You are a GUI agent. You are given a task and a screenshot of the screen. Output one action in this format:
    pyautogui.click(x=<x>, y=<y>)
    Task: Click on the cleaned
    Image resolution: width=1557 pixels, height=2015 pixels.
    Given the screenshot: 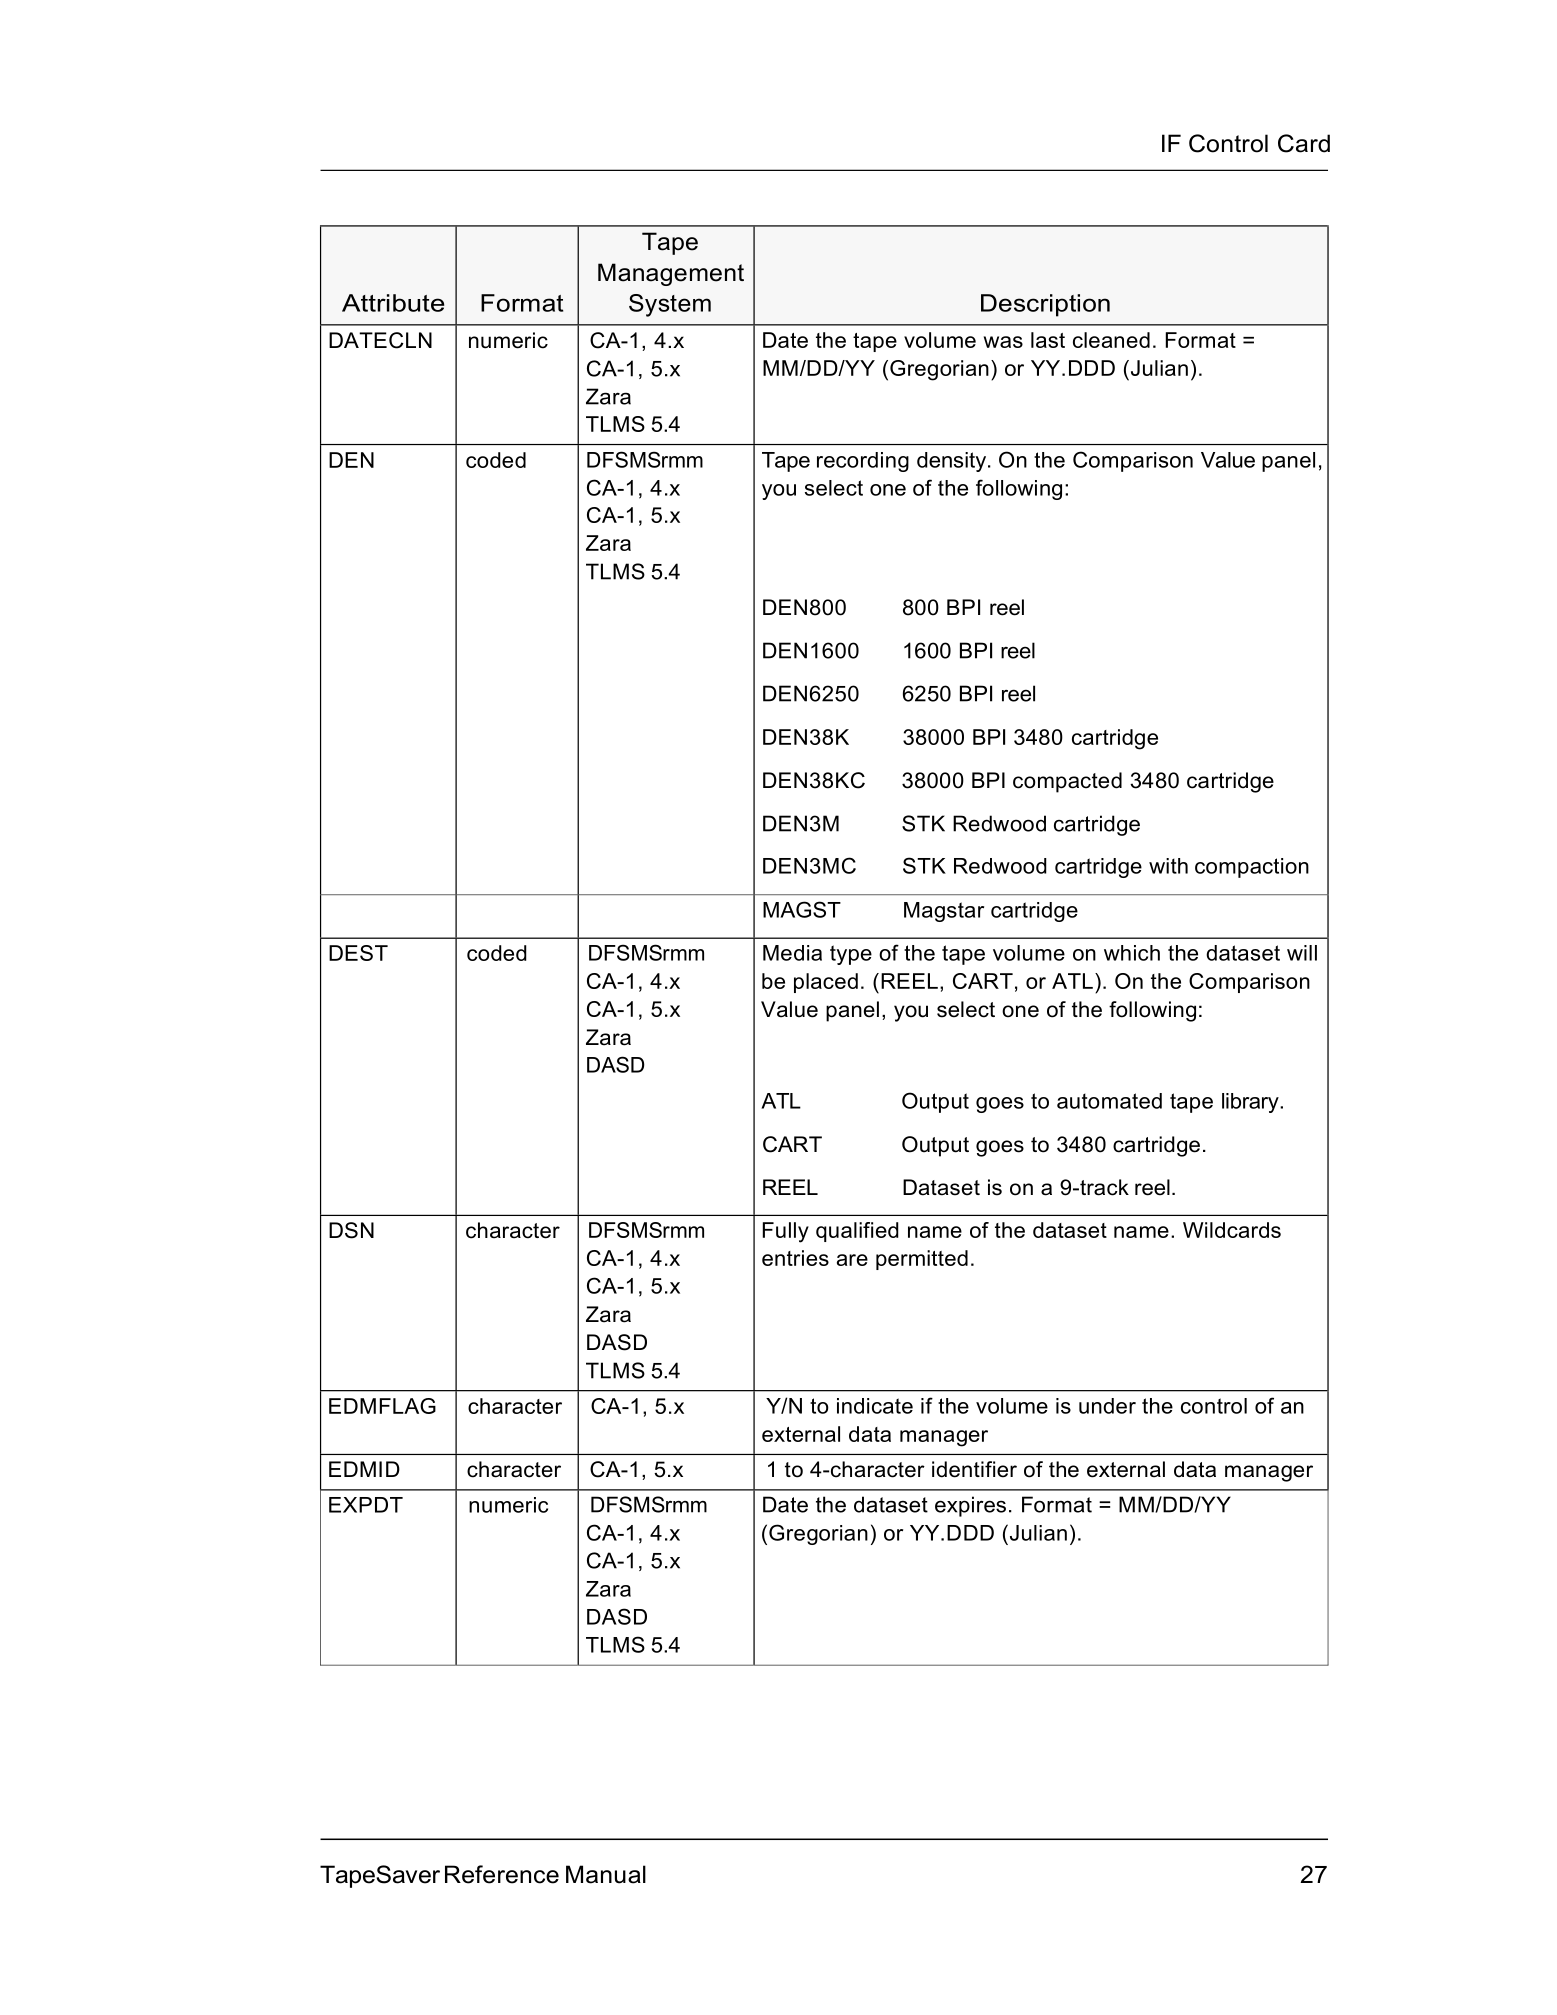 What is the action you would take?
    pyautogui.click(x=1111, y=340)
